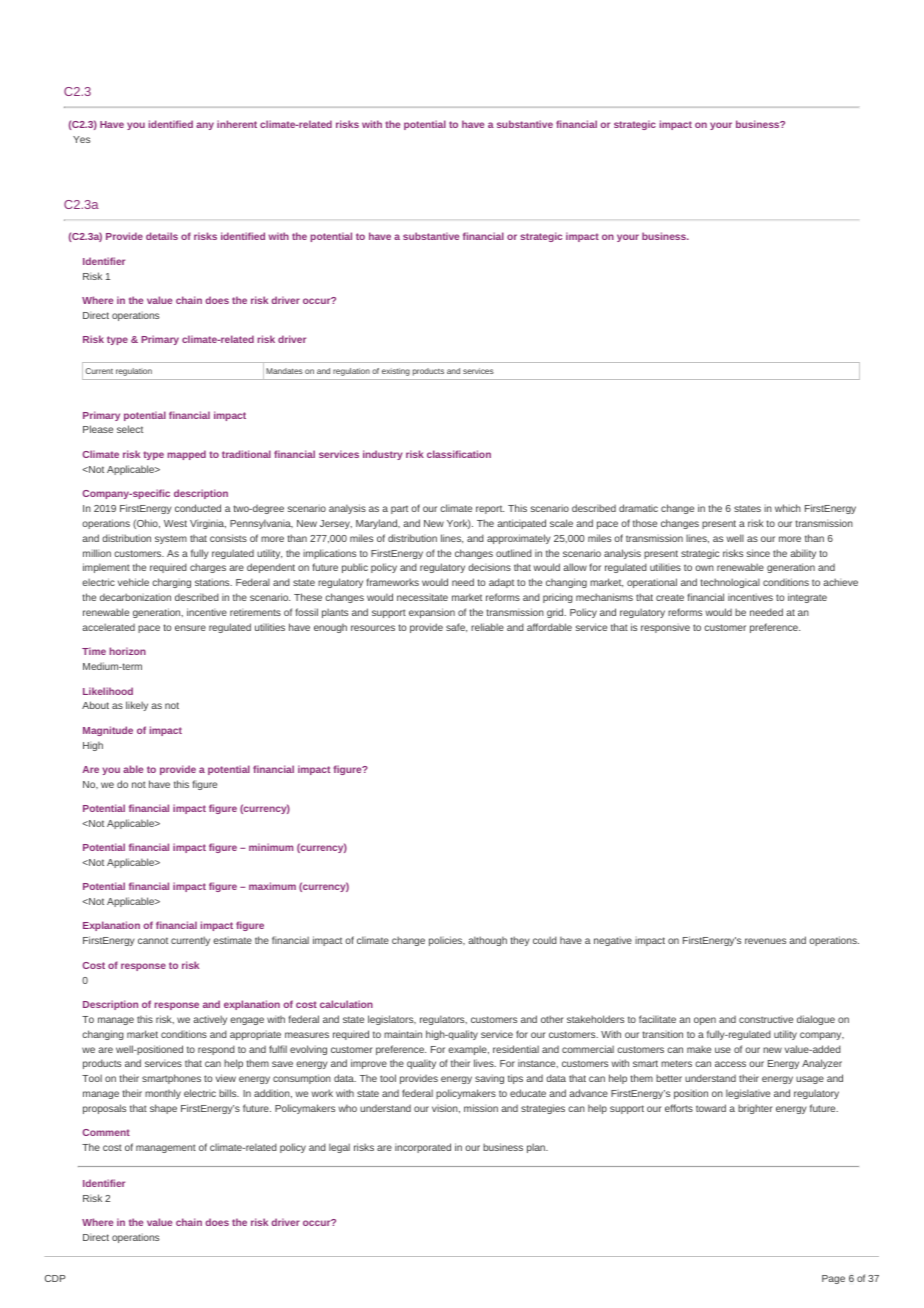 The height and width of the screenshot is (1308, 924). Describe the element at coordinates (447, 941) in the screenshot. I see `policies` at that location.
